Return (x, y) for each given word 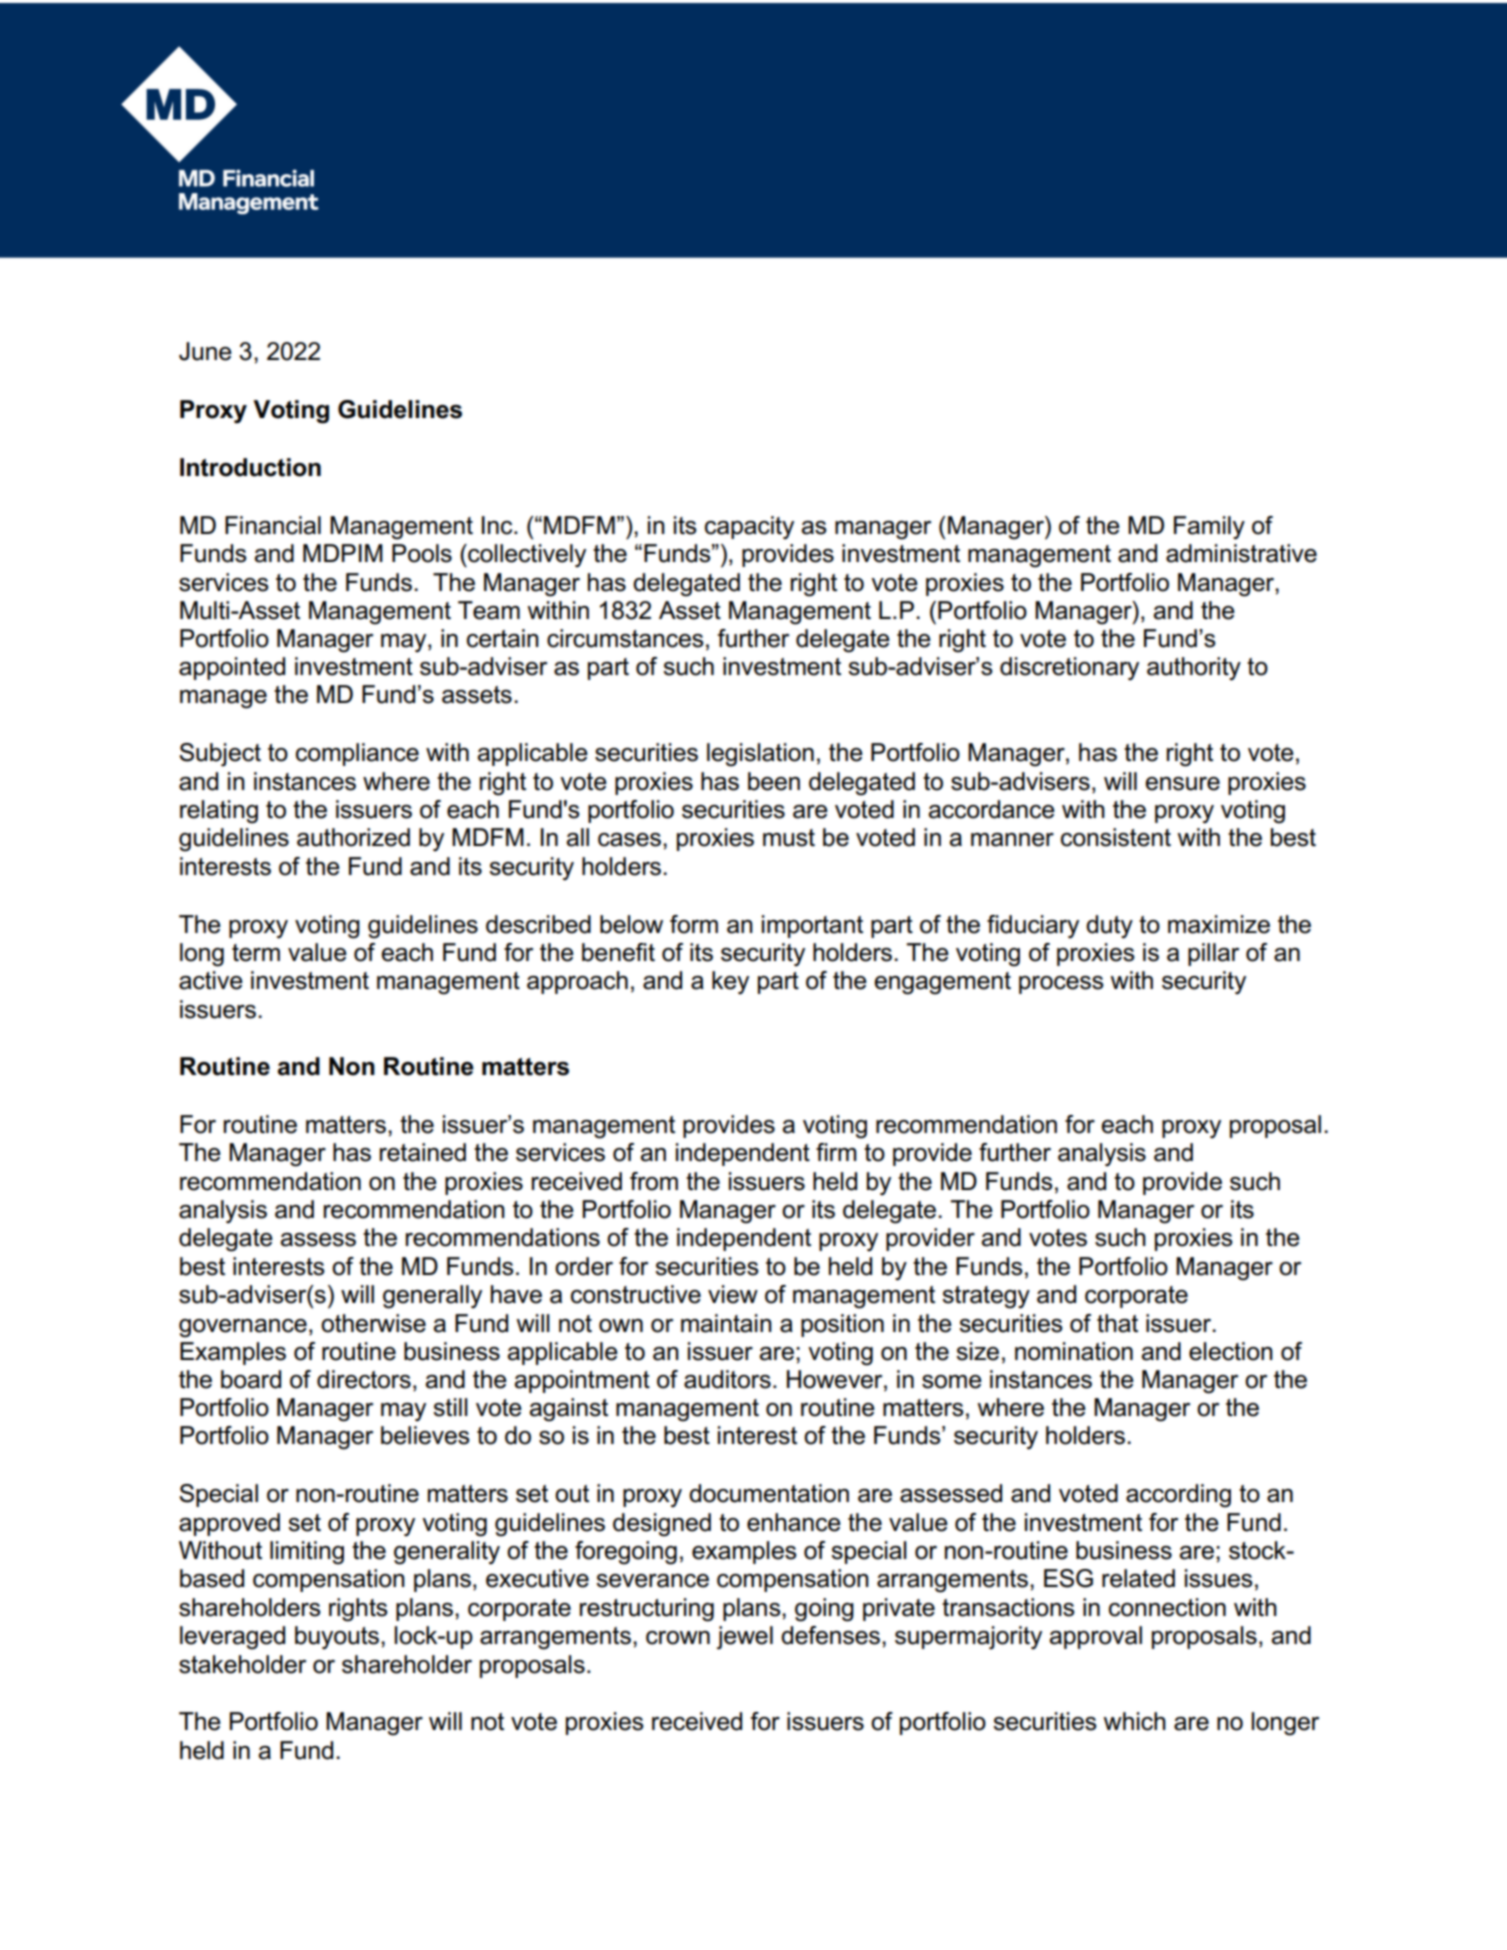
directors (364, 1379)
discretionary (1069, 668)
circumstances (625, 638)
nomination (1074, 1351)
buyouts (337, 1637)
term (256, 953)
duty (1109, 927)
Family (1209, 528)
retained (423, 1152)
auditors (727, 1379)
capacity (749, 527)
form (694, 924)
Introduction (250, 467)
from (654, 1181)
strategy (986, 1297)
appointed (232, 668)
